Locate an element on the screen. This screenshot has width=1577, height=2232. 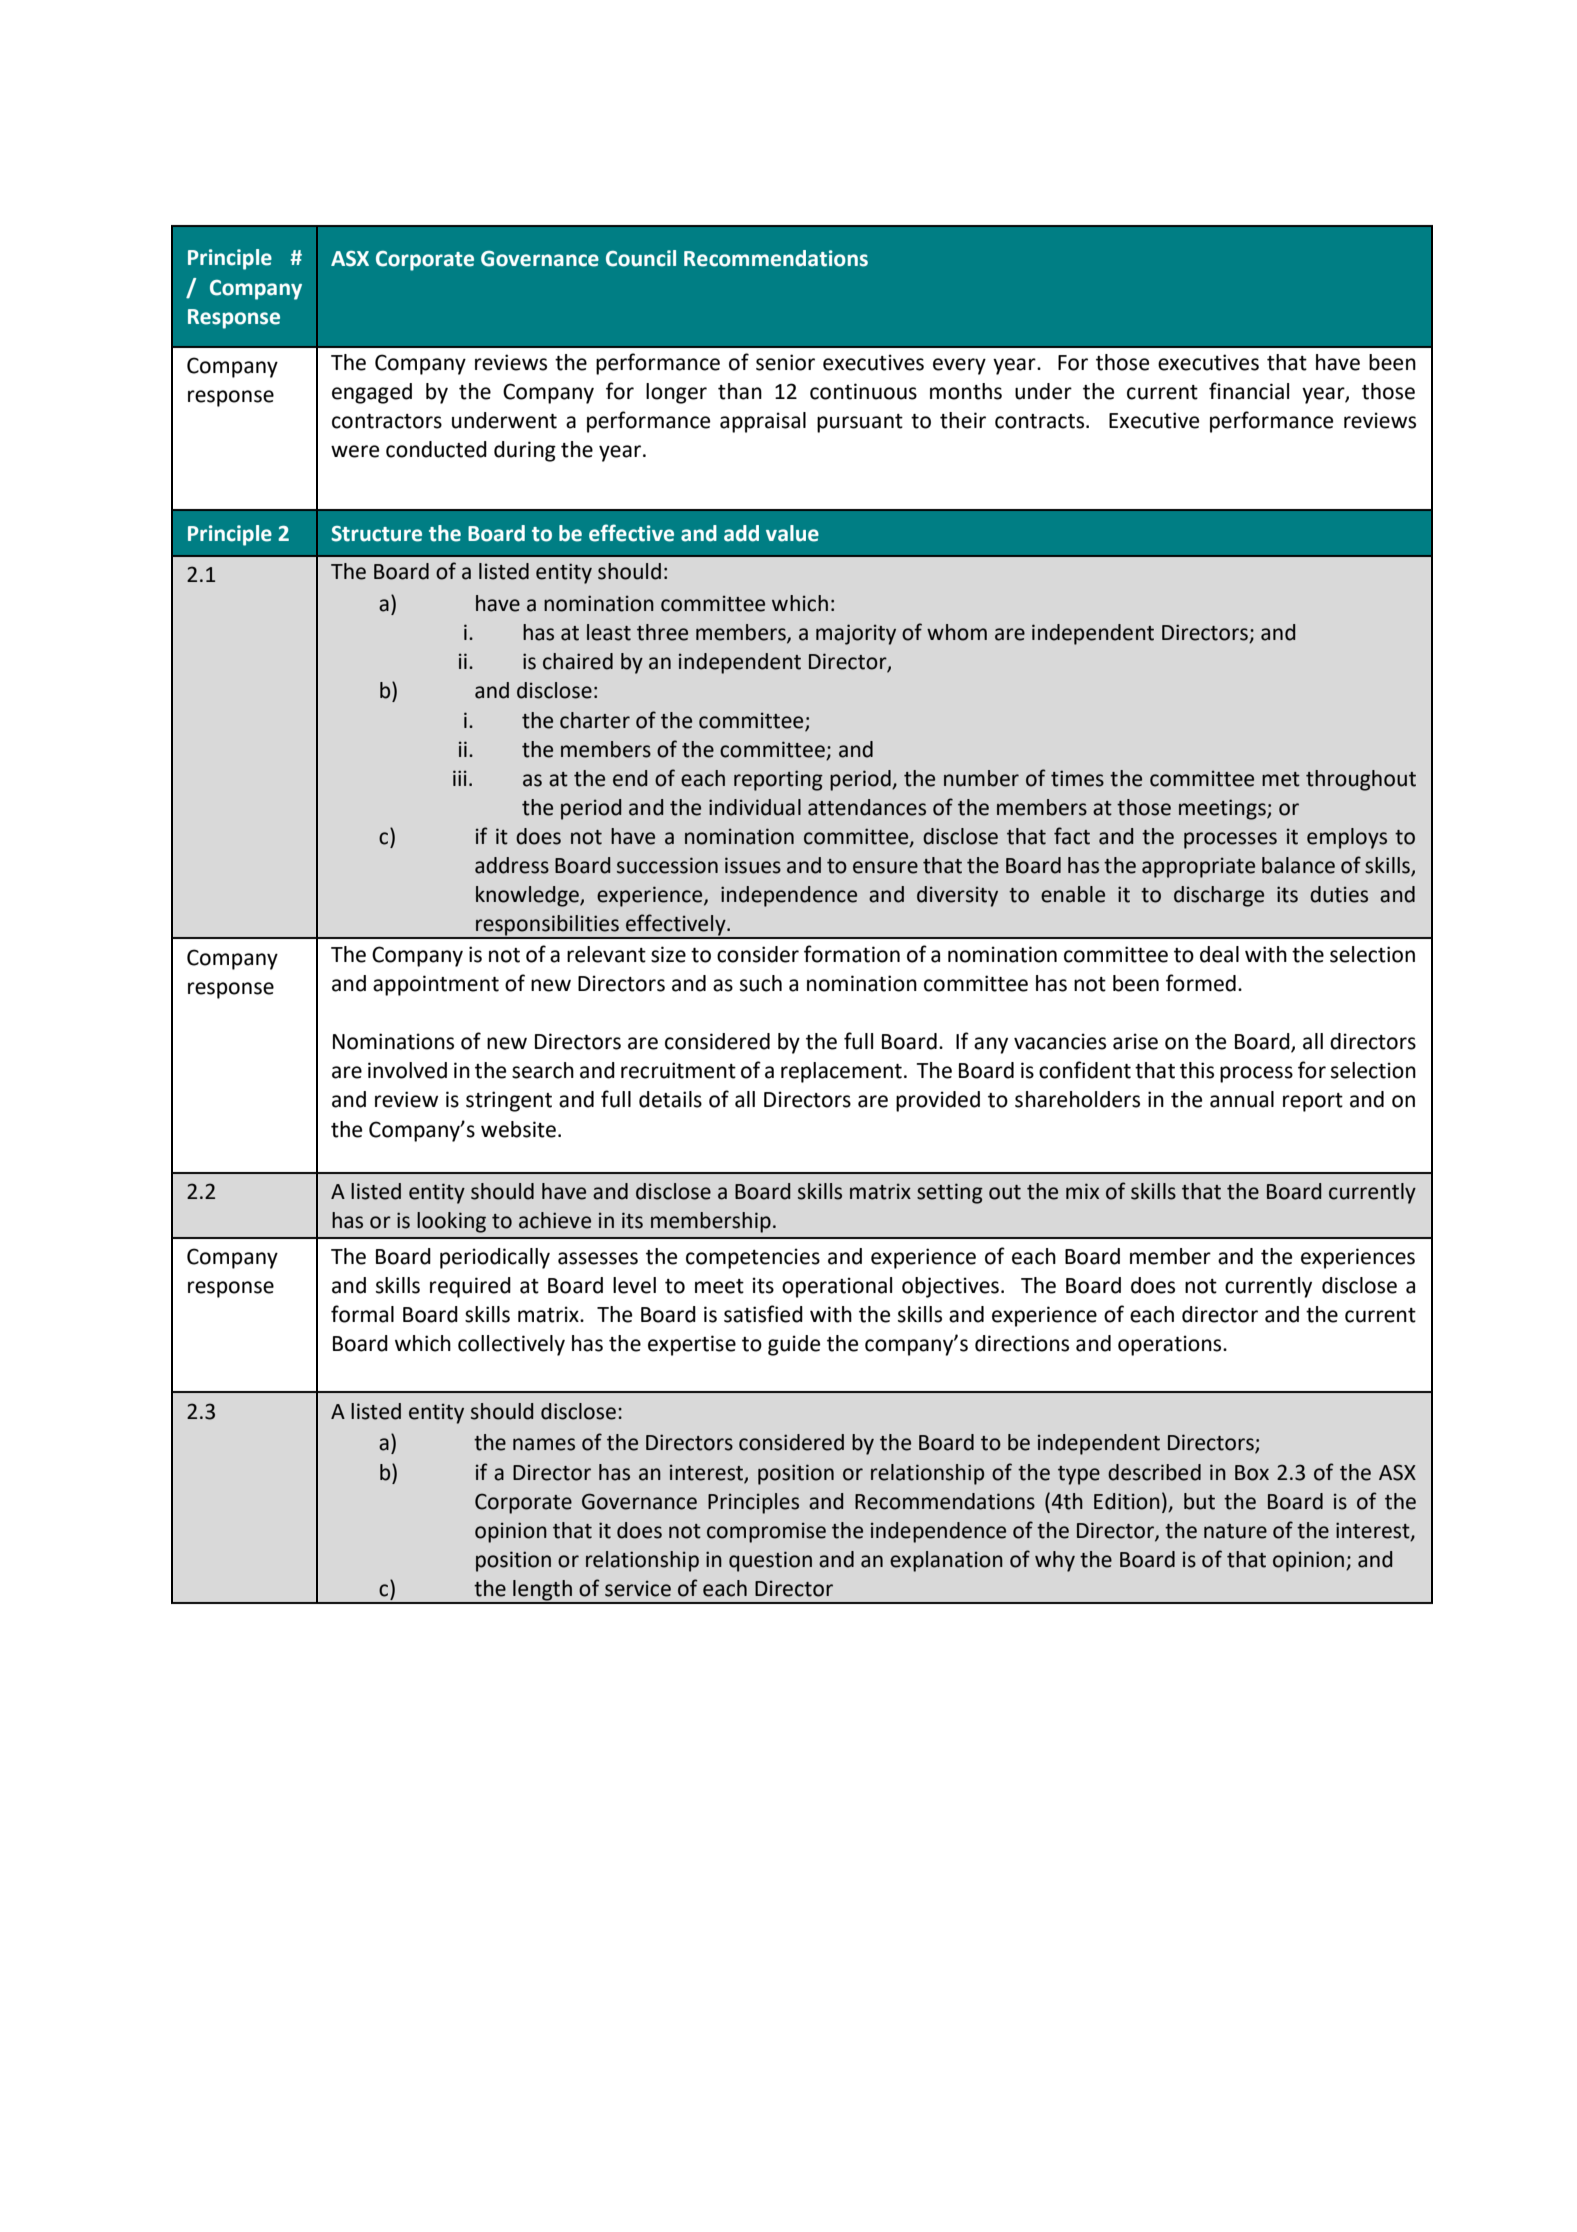
senior is located at coordinates (785, 362).
